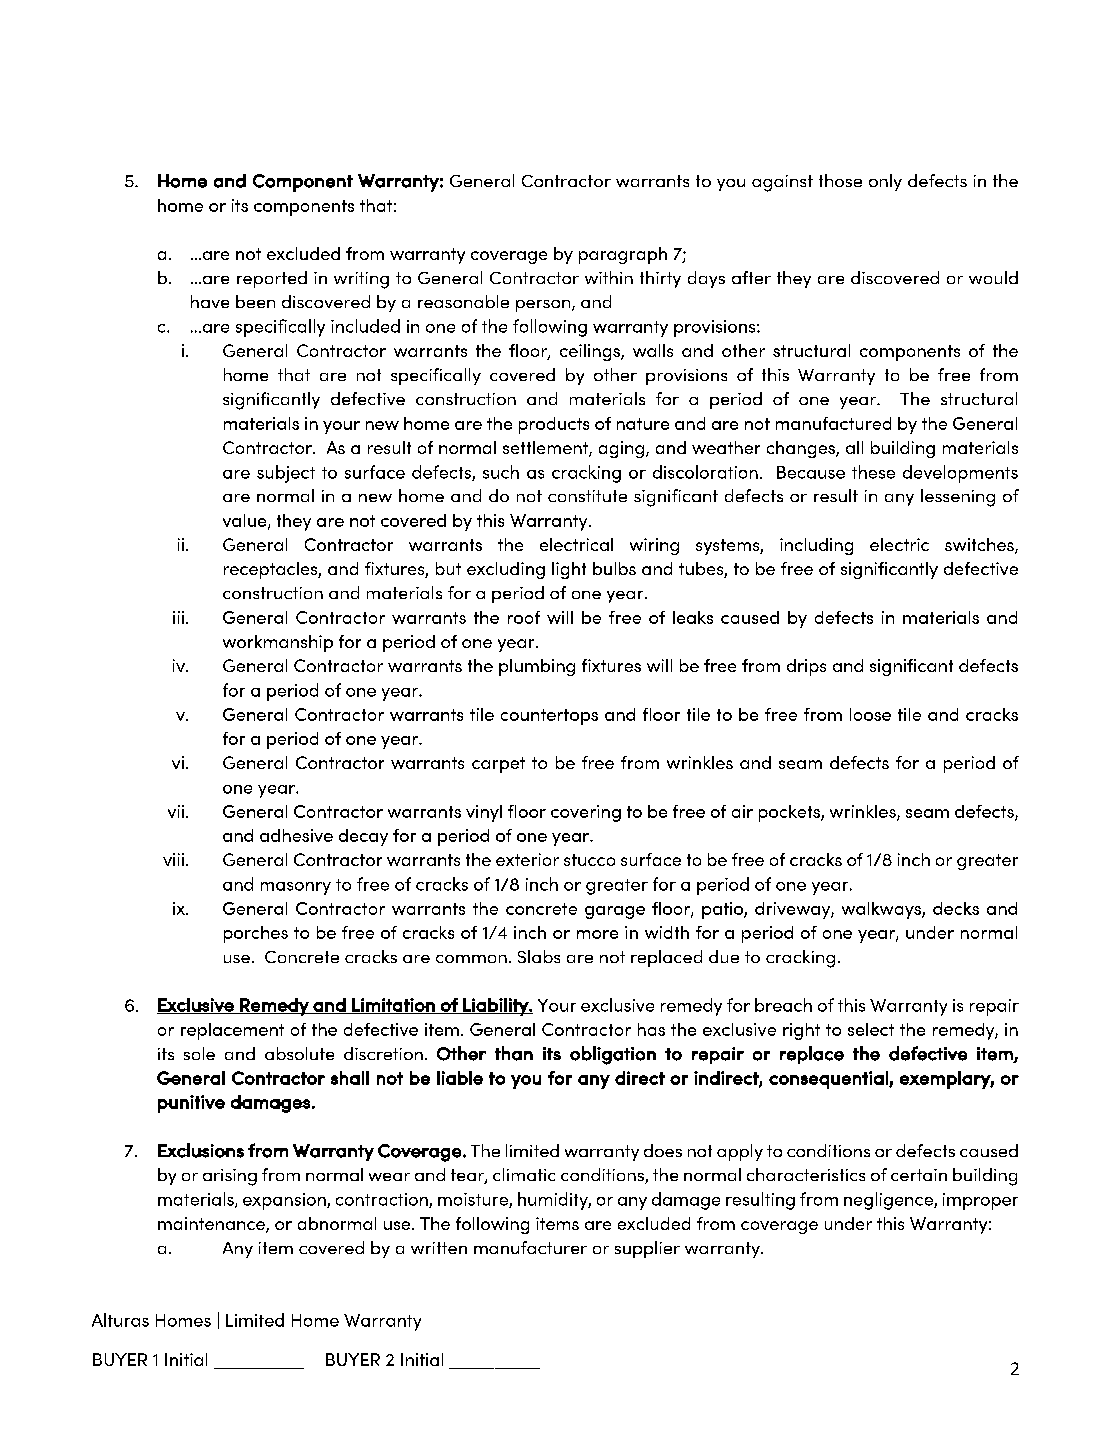 The width and height of the image is (1110, 1436). I want to click on loose, so click(870, 714).
